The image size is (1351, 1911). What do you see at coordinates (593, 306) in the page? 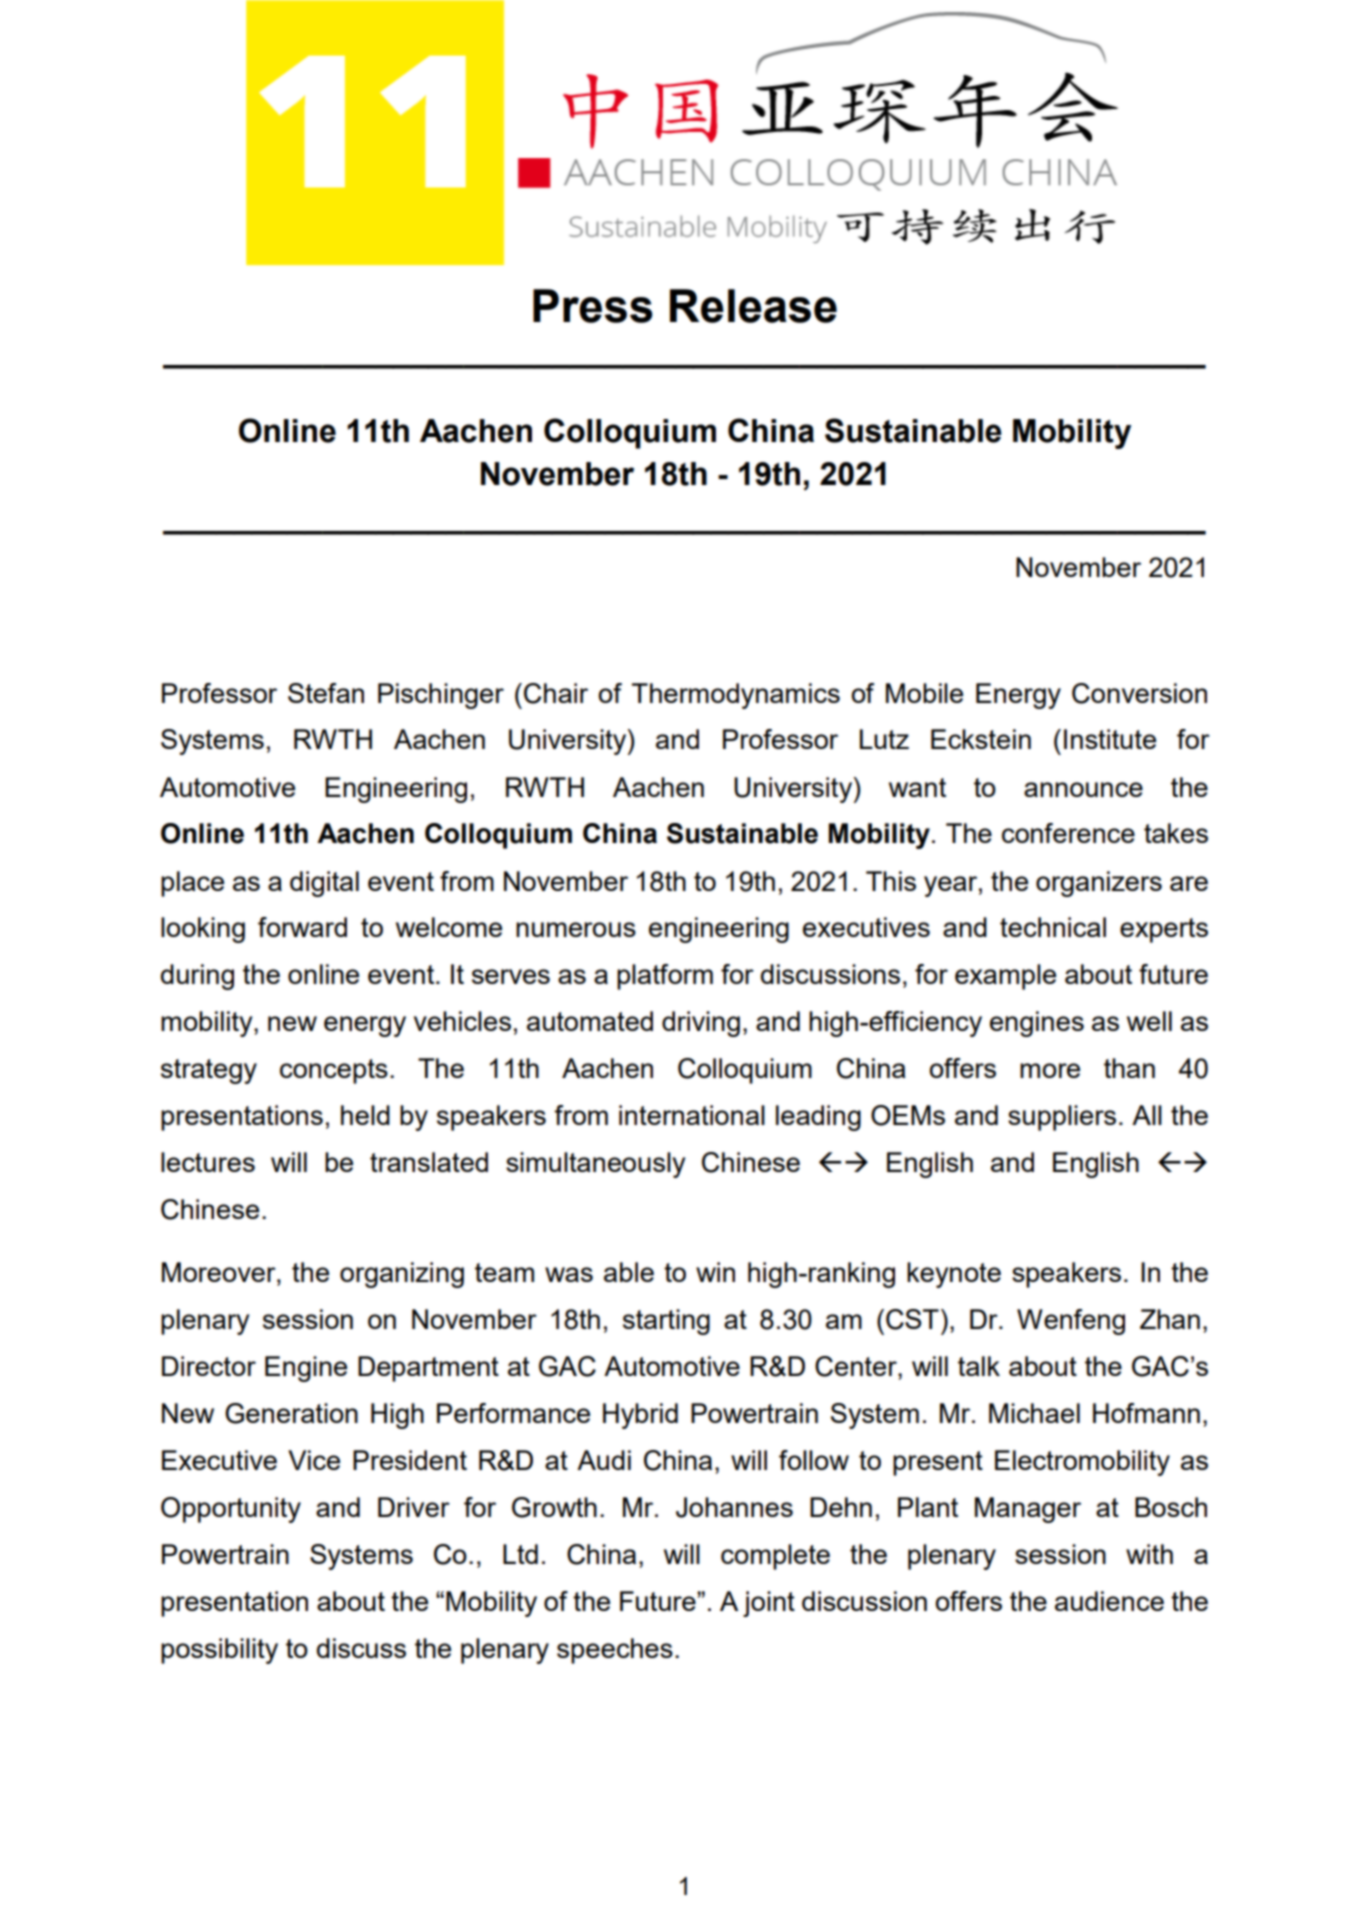
I see `Press` at bounding box center [593, 306].
